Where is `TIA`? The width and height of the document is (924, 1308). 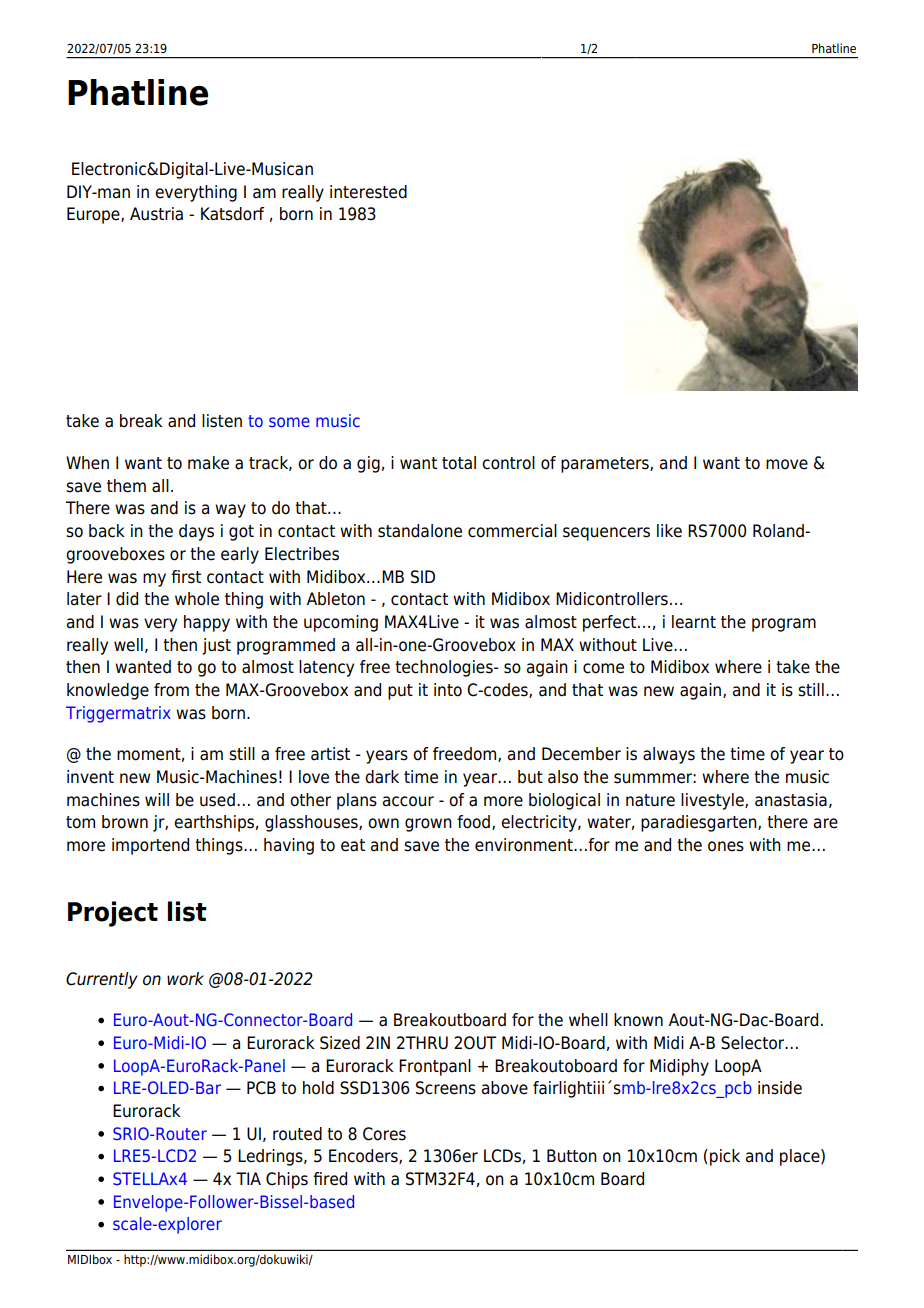 TIA is located at coordinates (248, 1178).
